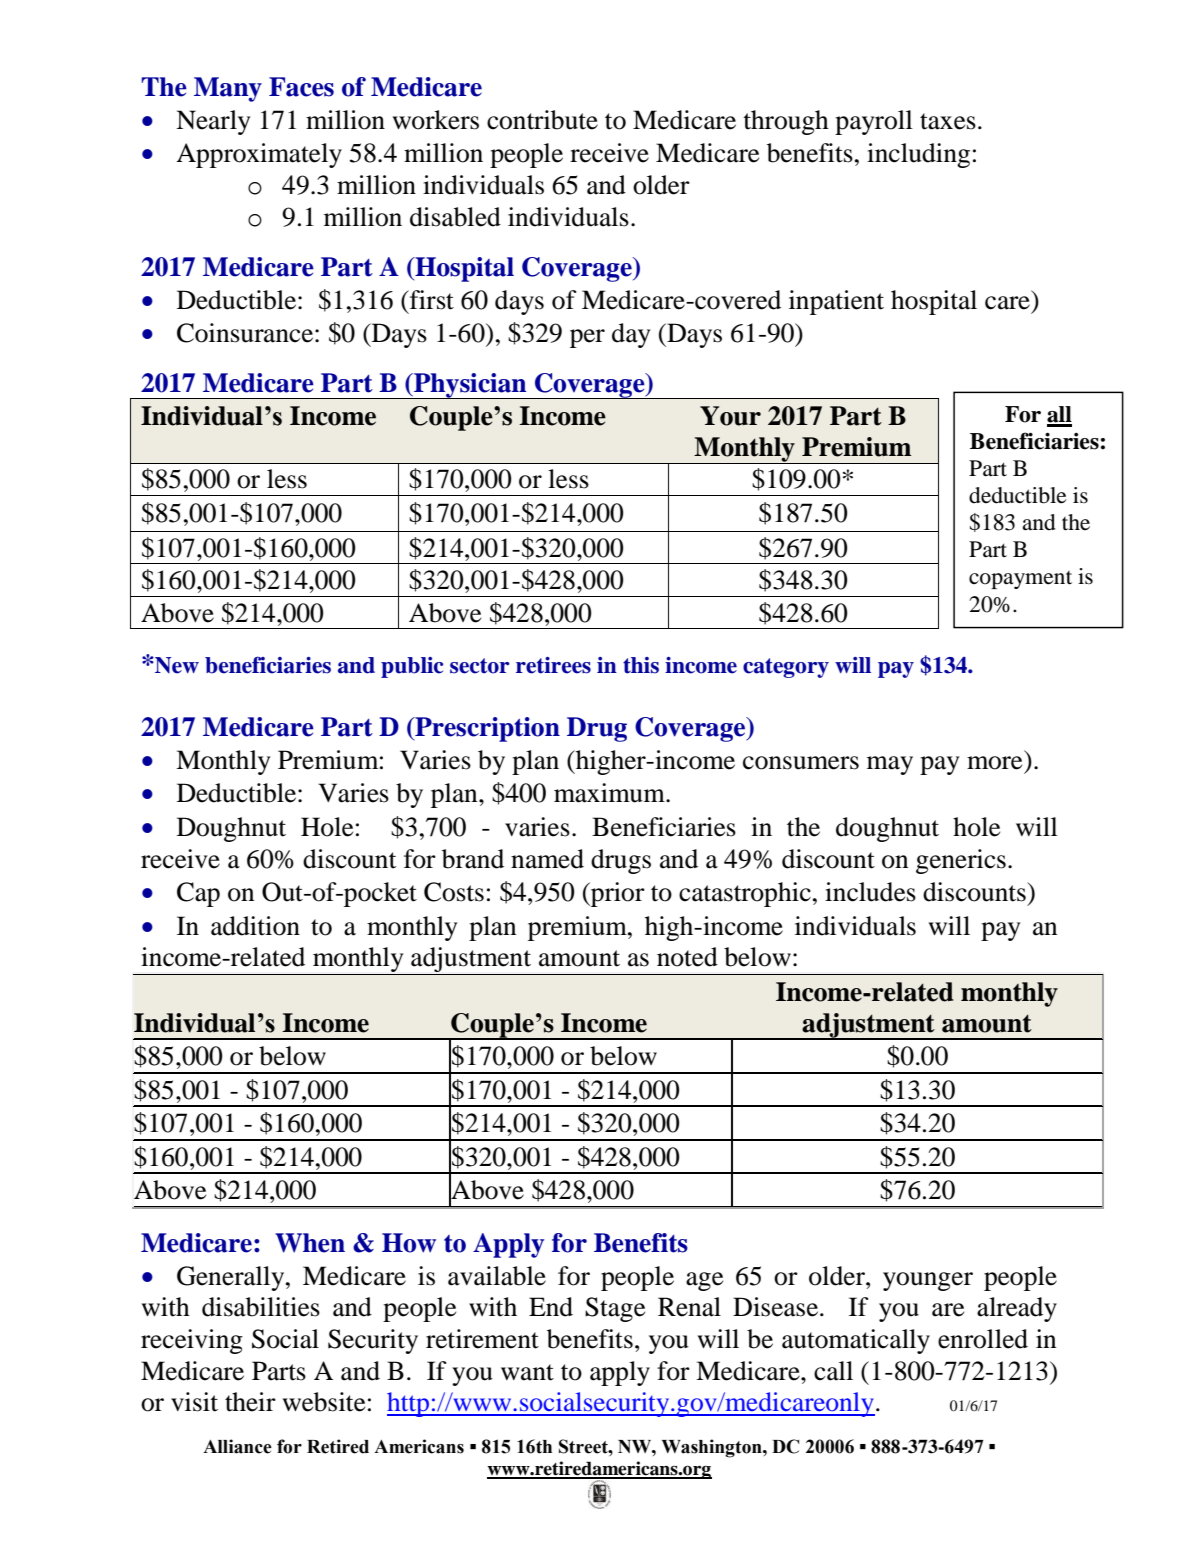 This screenshot has height=1552, width=1199. What do you see at coordinates (324, 1402) in the screenshot?
I see `website` at bounding box center [324, 1402].
